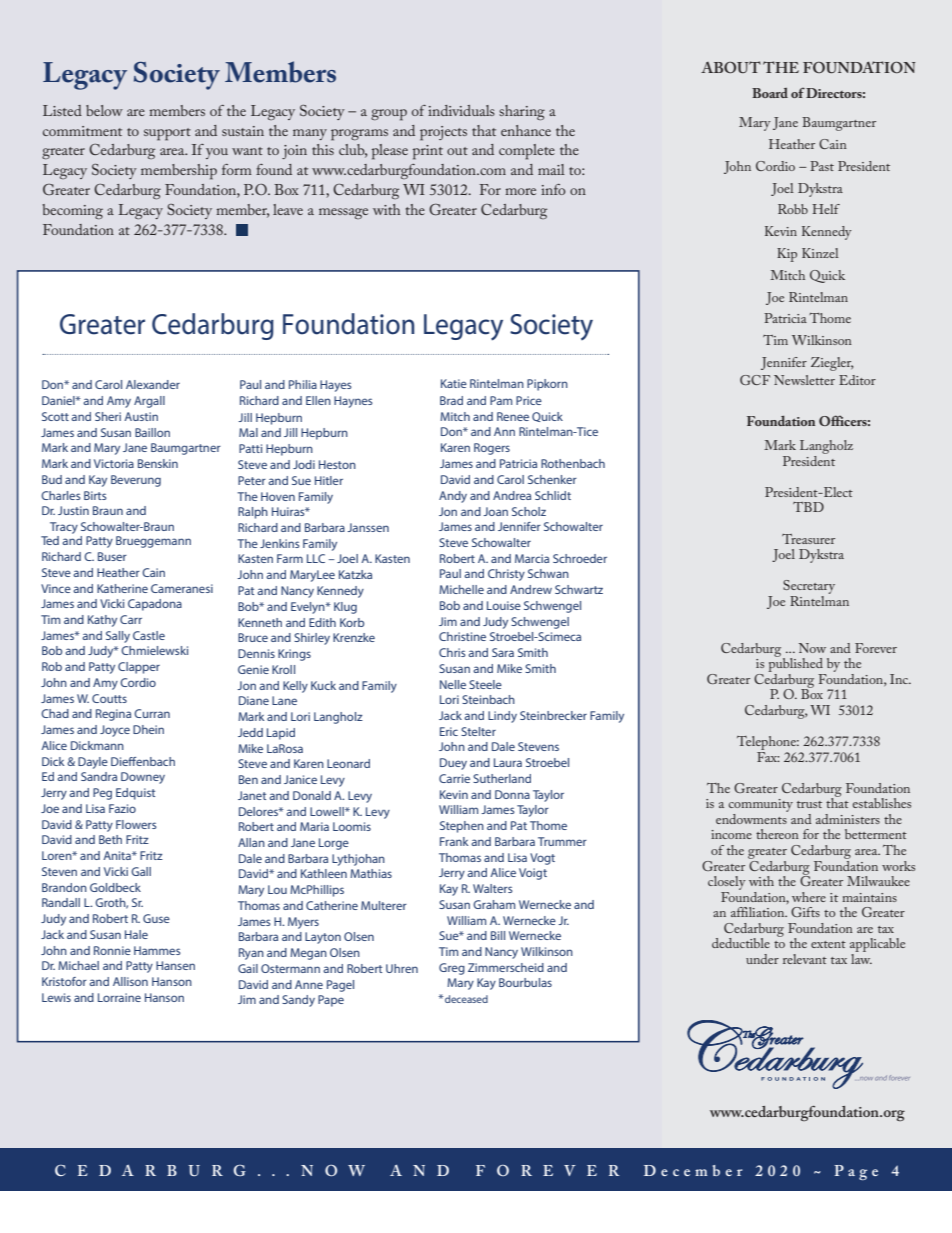  I want to click on Lorraine, so click(119, 997).
